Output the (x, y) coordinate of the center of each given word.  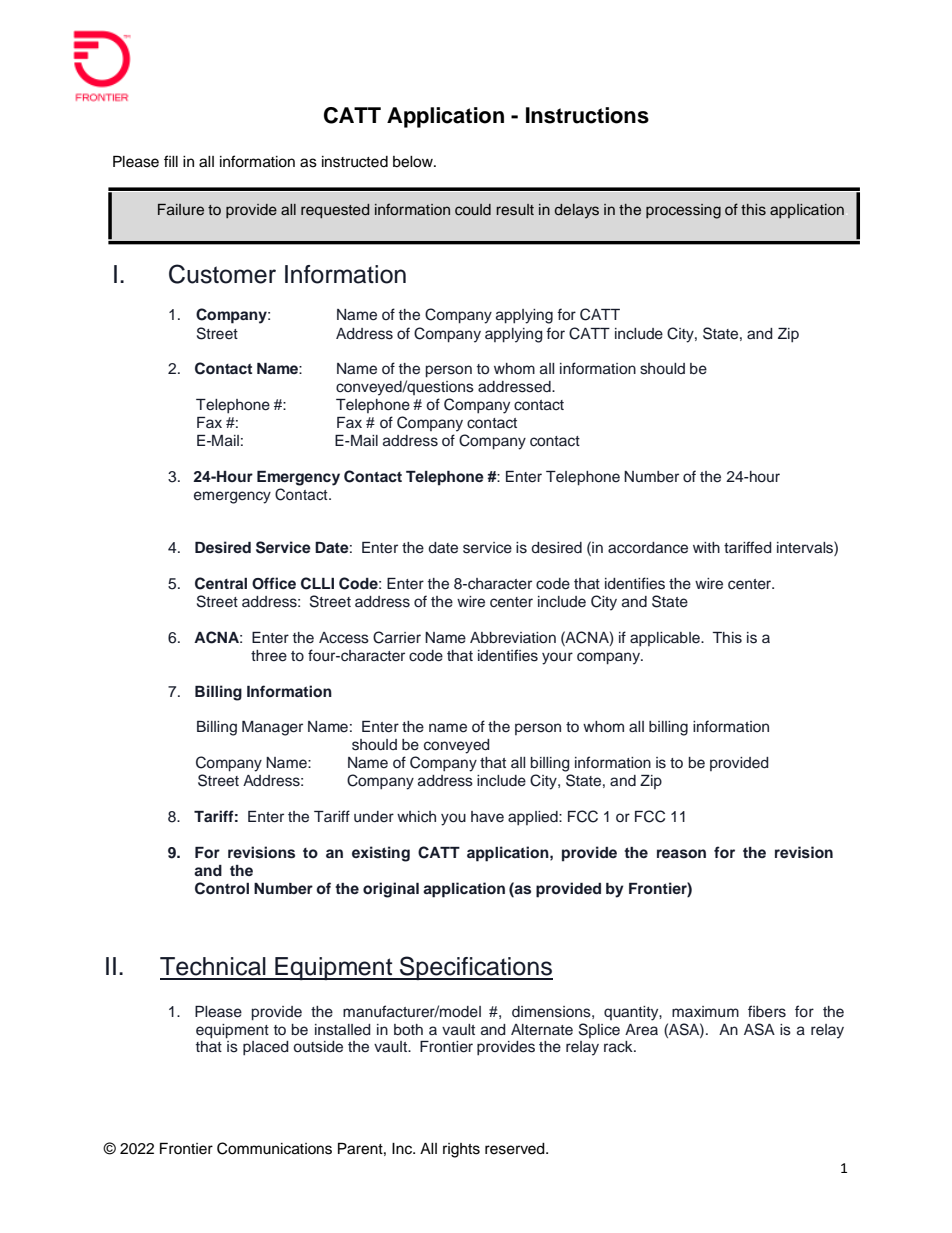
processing (683, 211)
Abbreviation (513, 638)
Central (221, 583)
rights (461, 1150)
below (414, 162)
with (706, 547)
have (487, 816)
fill (171, 161)
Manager (272, 728)
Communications (274, 1148)
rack (619, 1047)
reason (681, 854)
